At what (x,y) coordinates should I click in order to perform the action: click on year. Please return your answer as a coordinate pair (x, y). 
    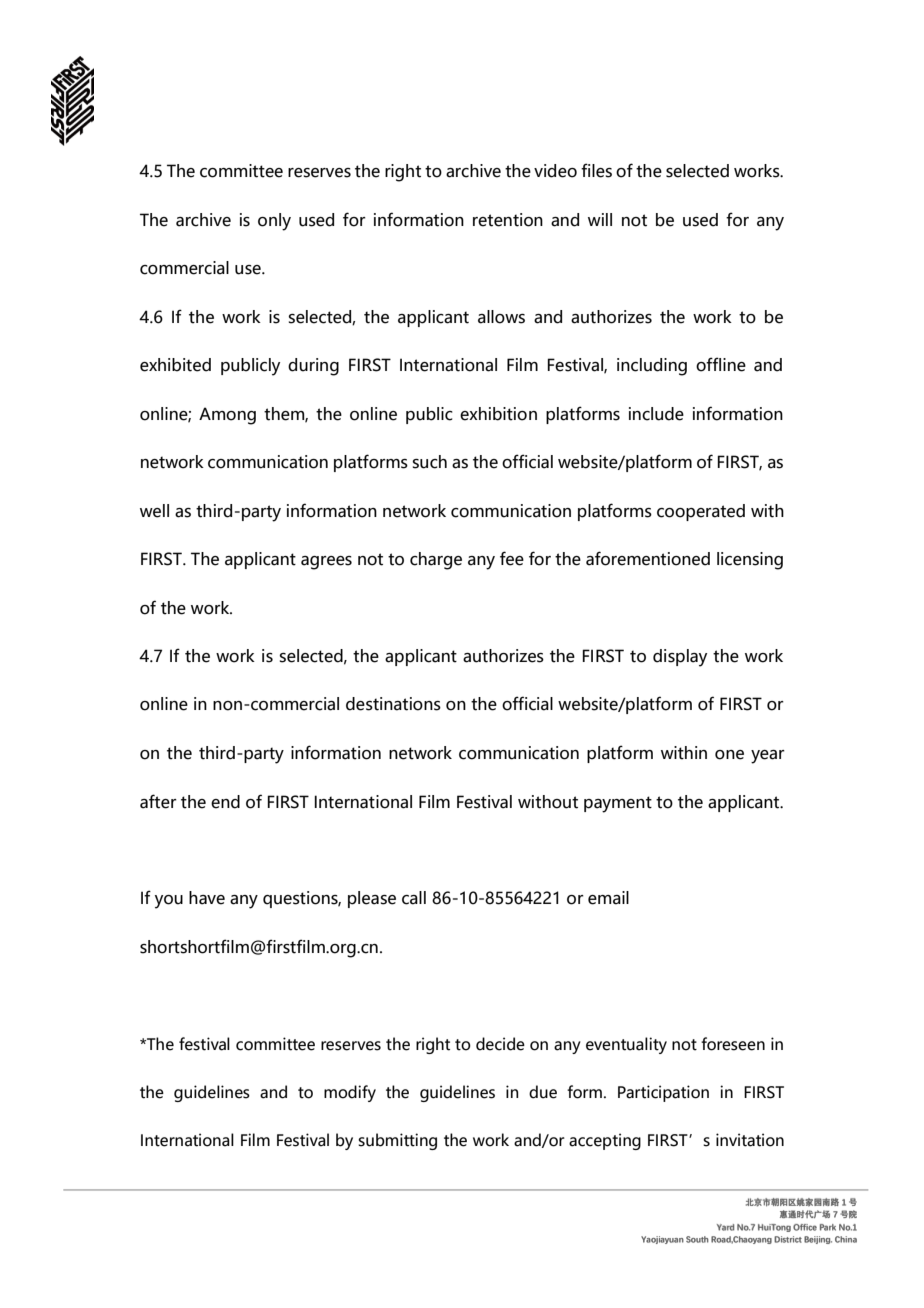
    Looking at the image, I should click on (768, 757).
